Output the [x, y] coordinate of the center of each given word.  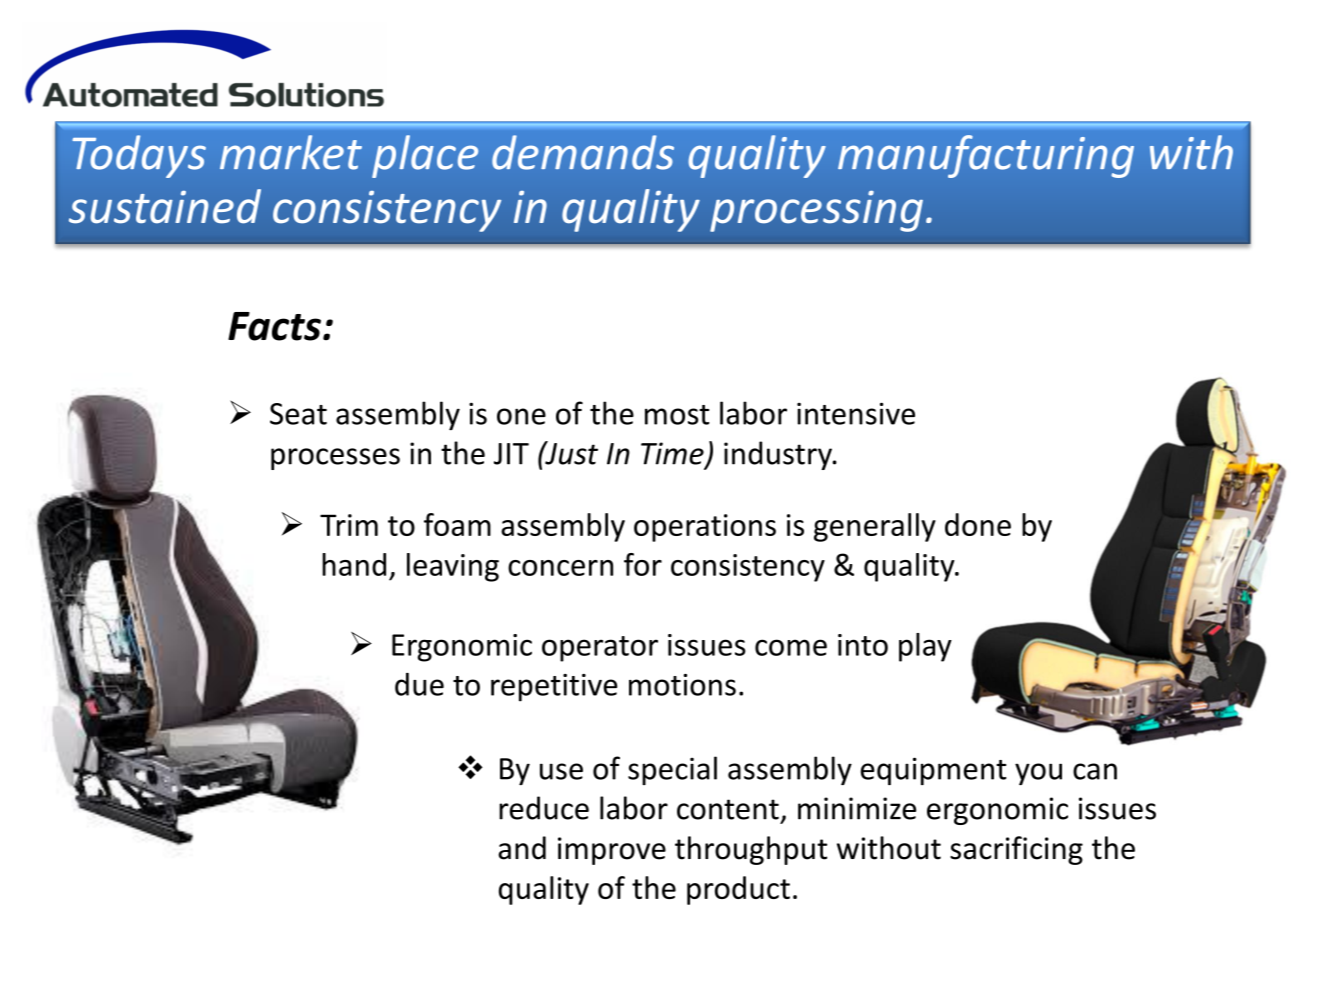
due [419, 684]
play [925, 647]
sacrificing [1016, 850]
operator [600, 649]
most [677, 415]
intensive [856, 413]
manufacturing [986, 156]
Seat [298, 414]
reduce [544, 808]
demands [583, 152]
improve [612, 851]
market [291, 152]
